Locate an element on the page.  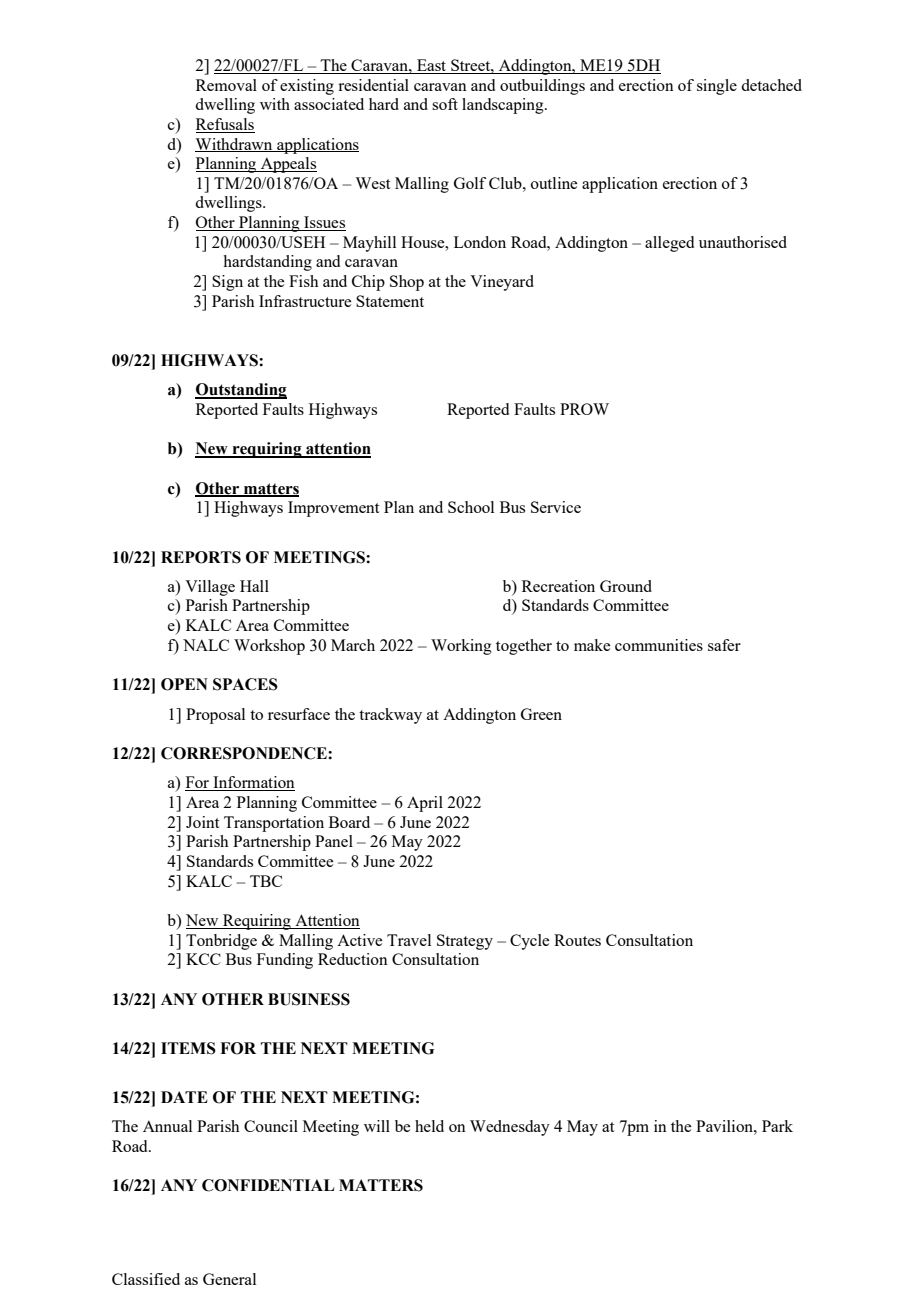
REPORTS is located at coordinates (201, 557).
